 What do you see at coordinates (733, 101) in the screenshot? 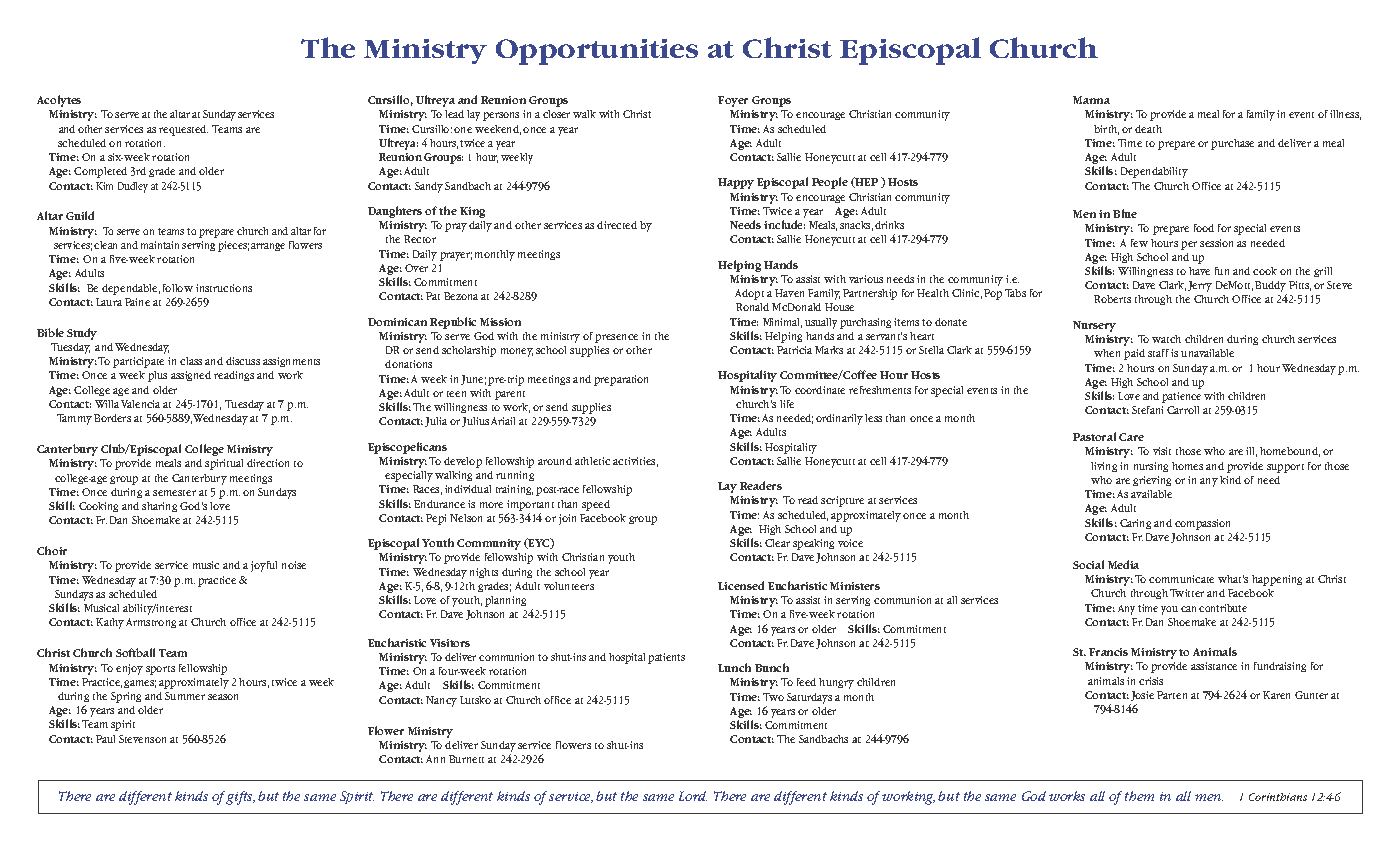
I see `Foyer` at bounding box center [733, 101].
